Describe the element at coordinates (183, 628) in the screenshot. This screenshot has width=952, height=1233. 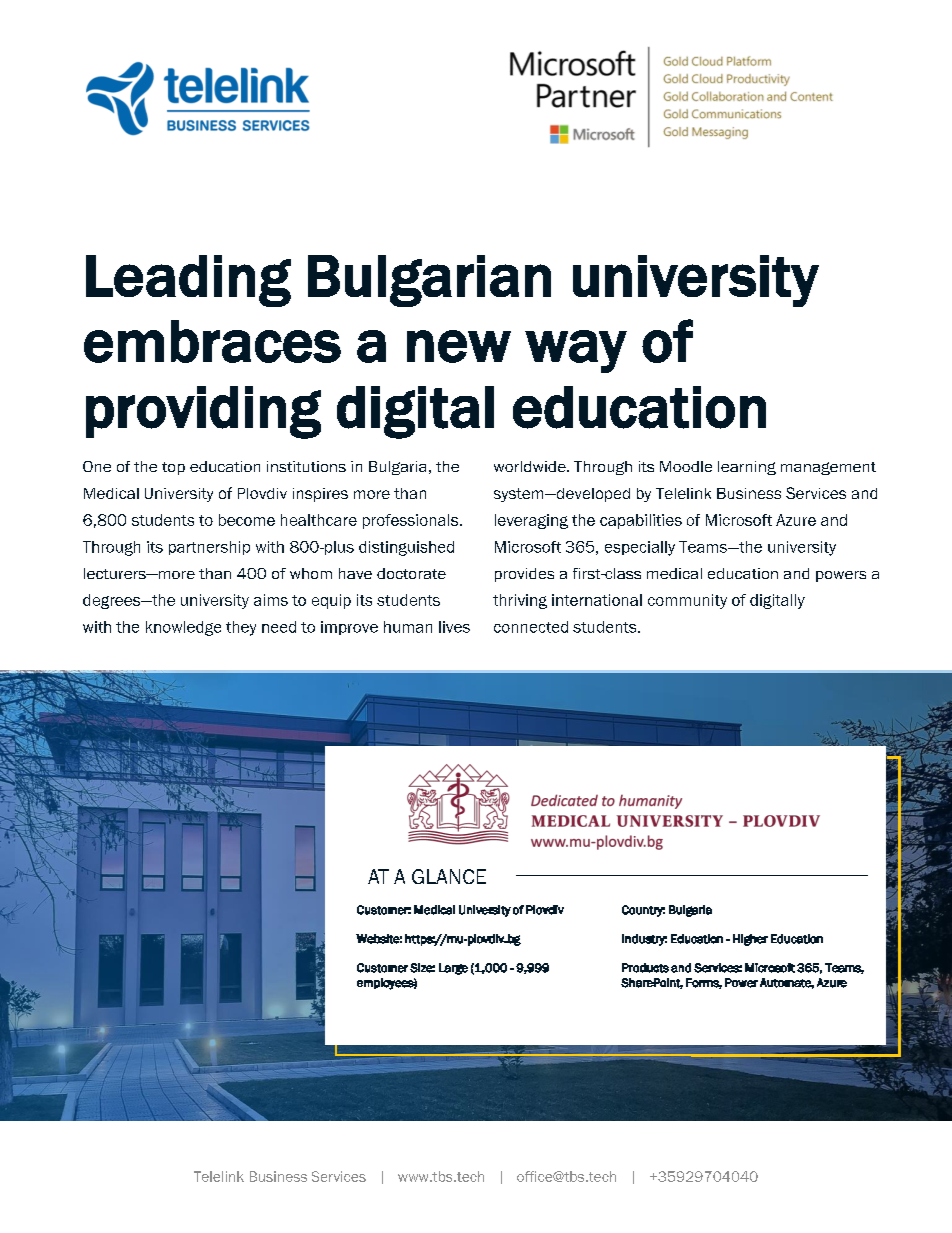
I see `knowledge` at that location.
